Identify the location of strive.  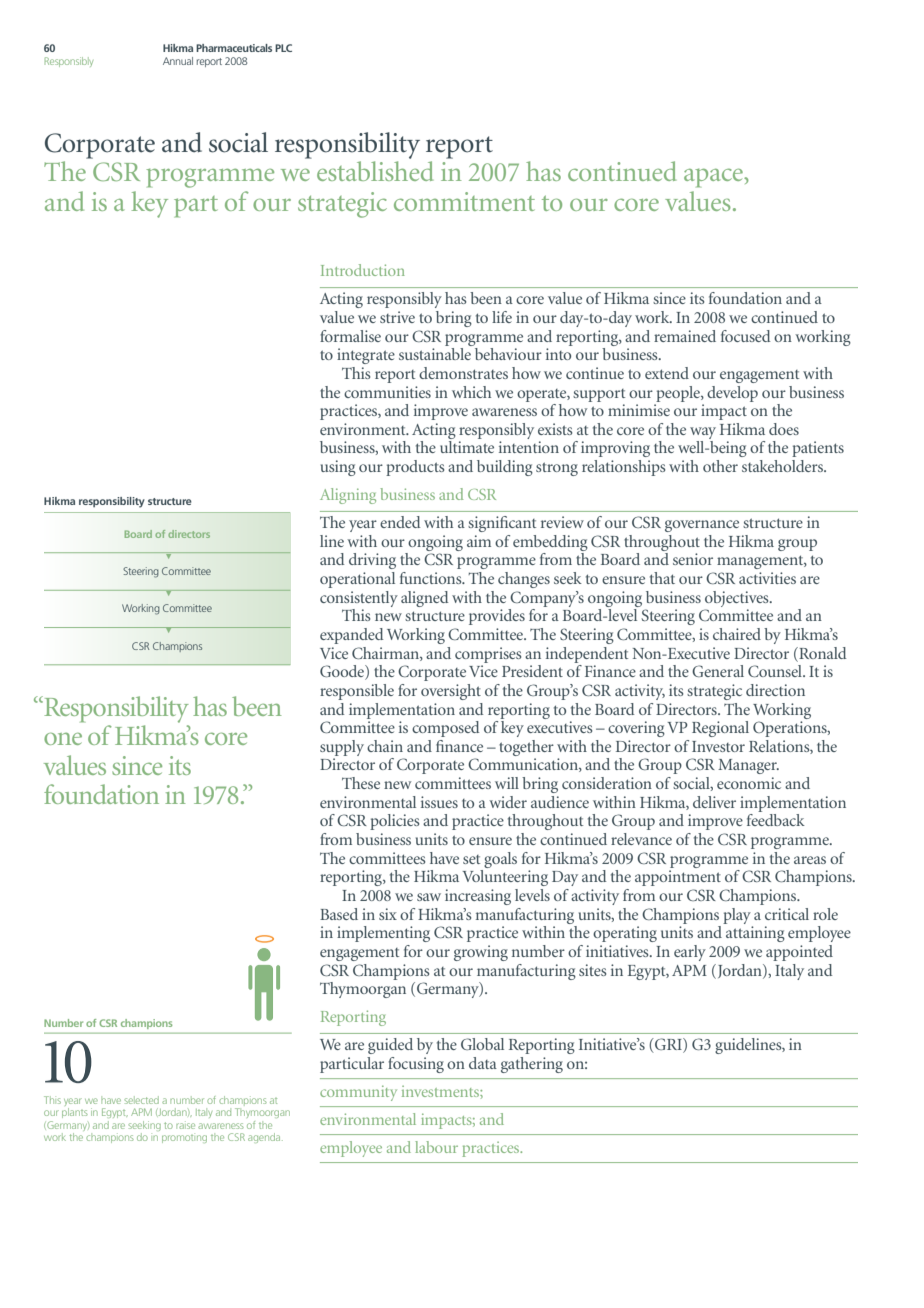
(397, 317).
